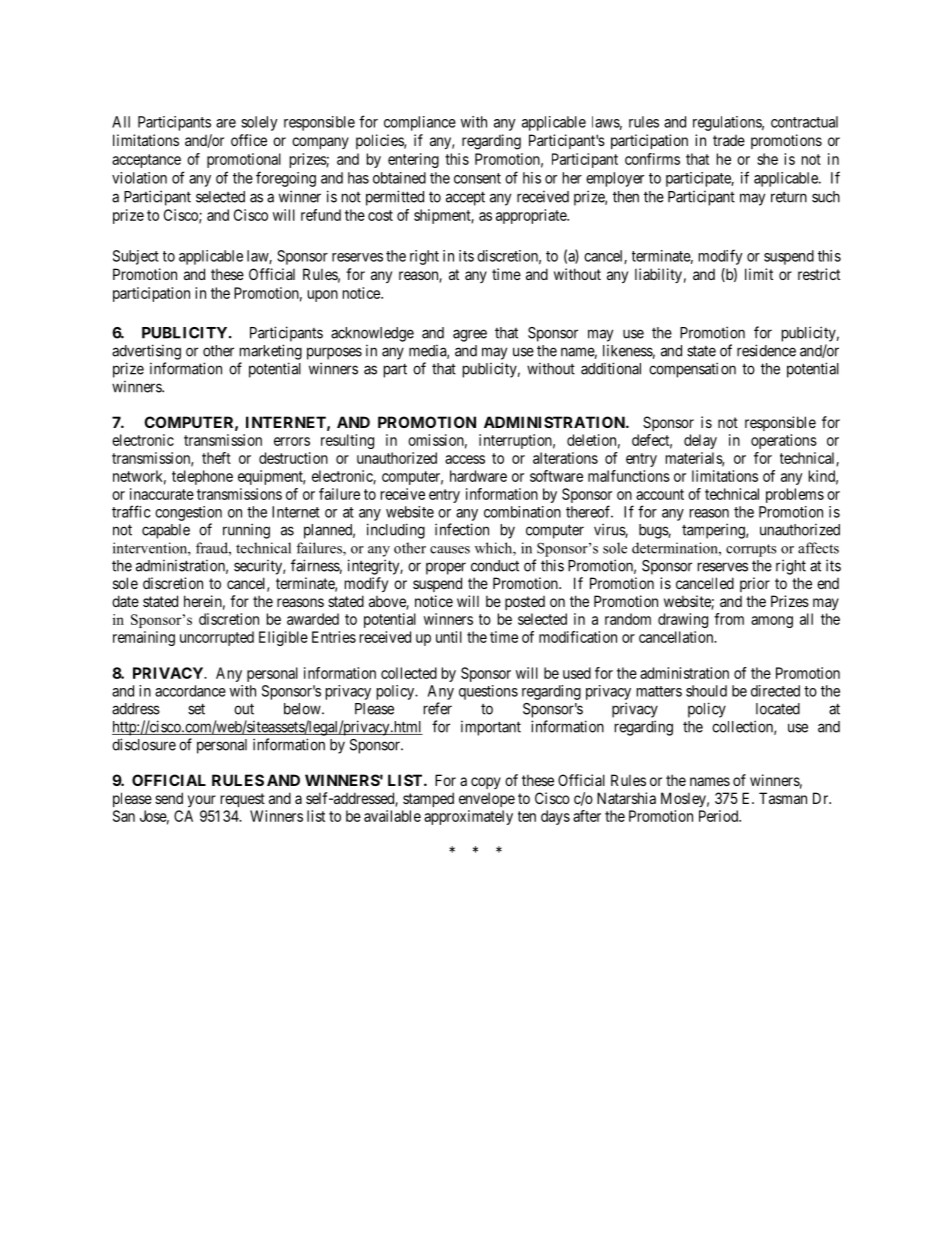  I want to click on delay, so click(700, 441).
